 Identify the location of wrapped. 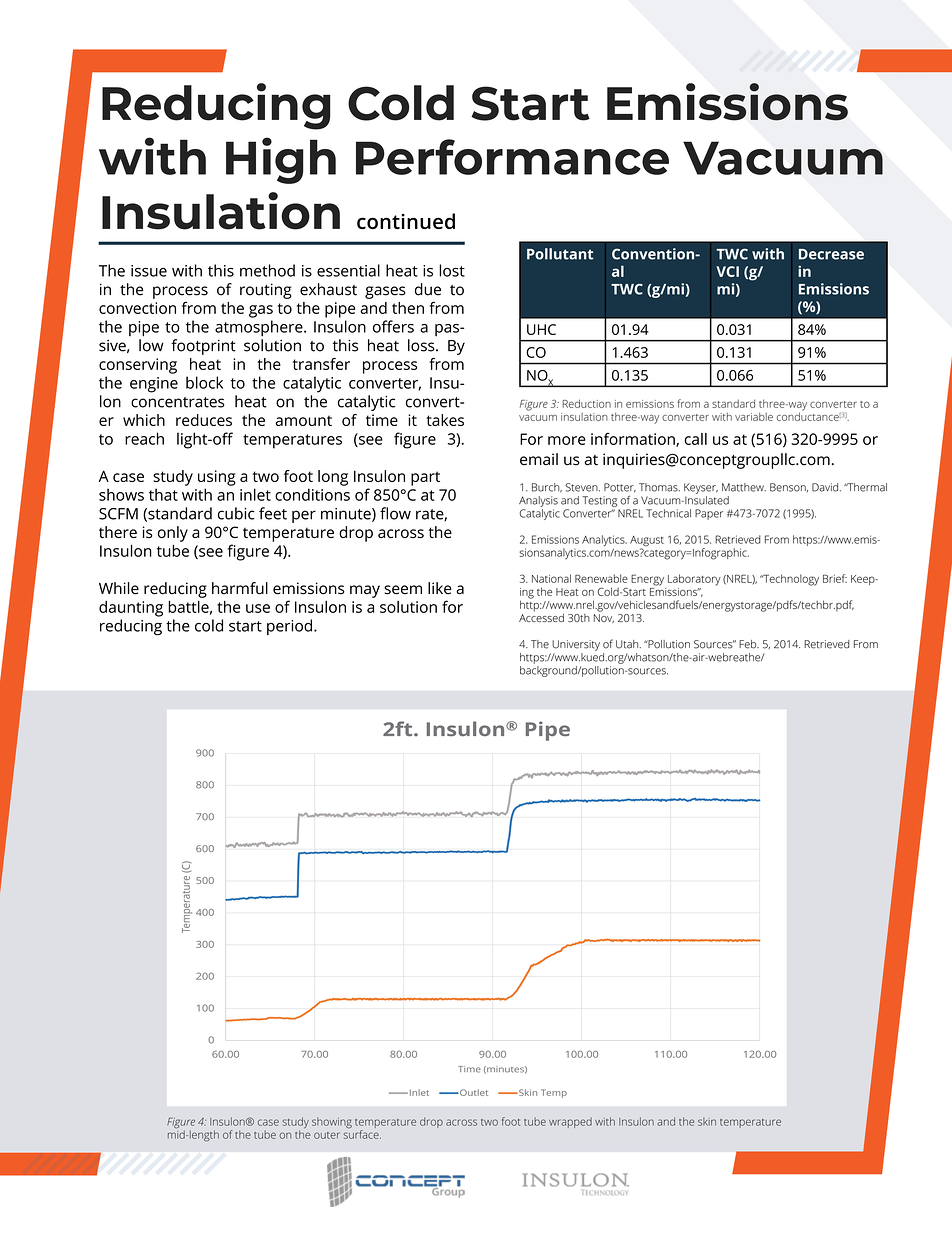
(570, 1122).
